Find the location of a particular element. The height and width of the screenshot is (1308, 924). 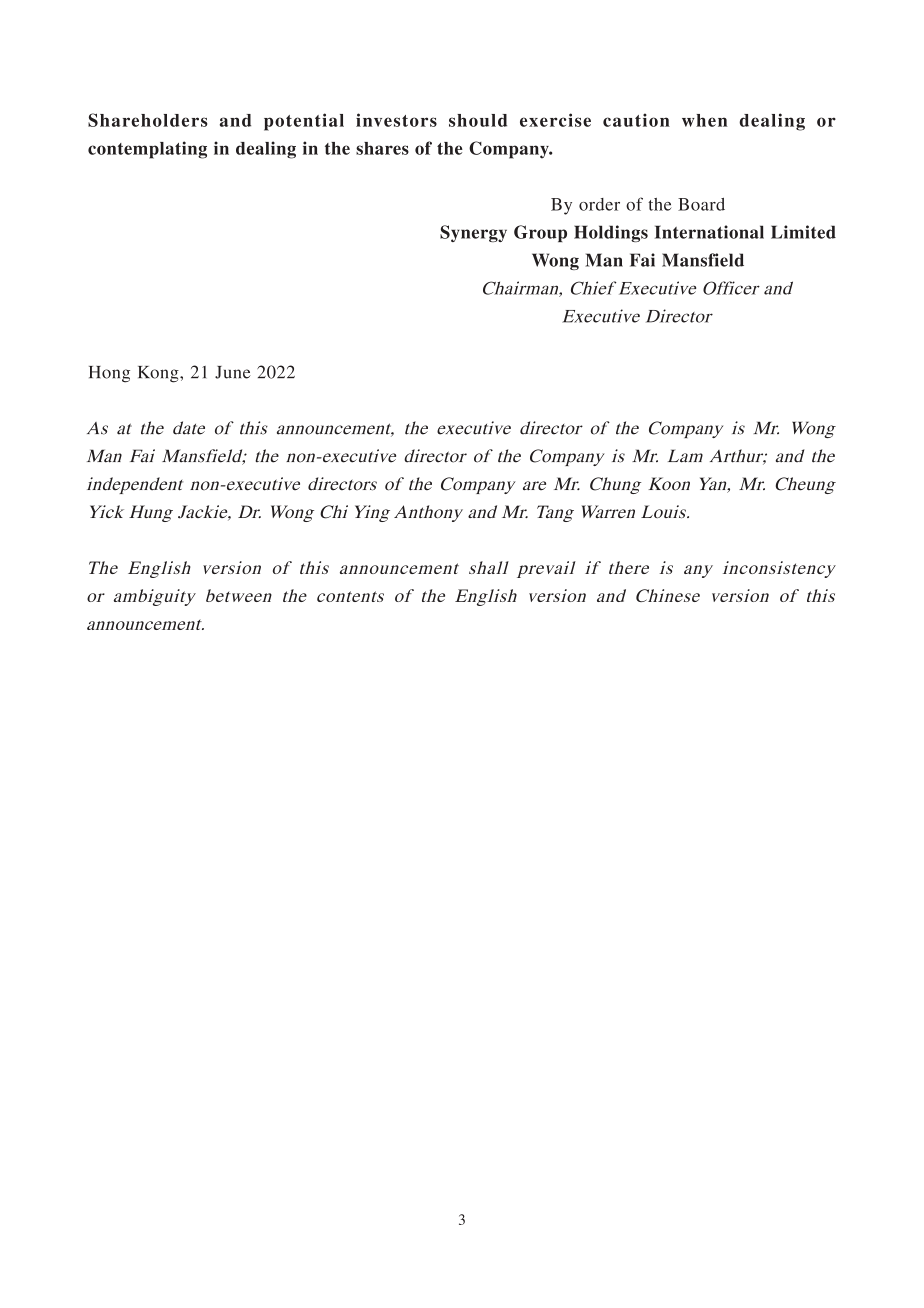

Board is located at coordinates (701, 204).
